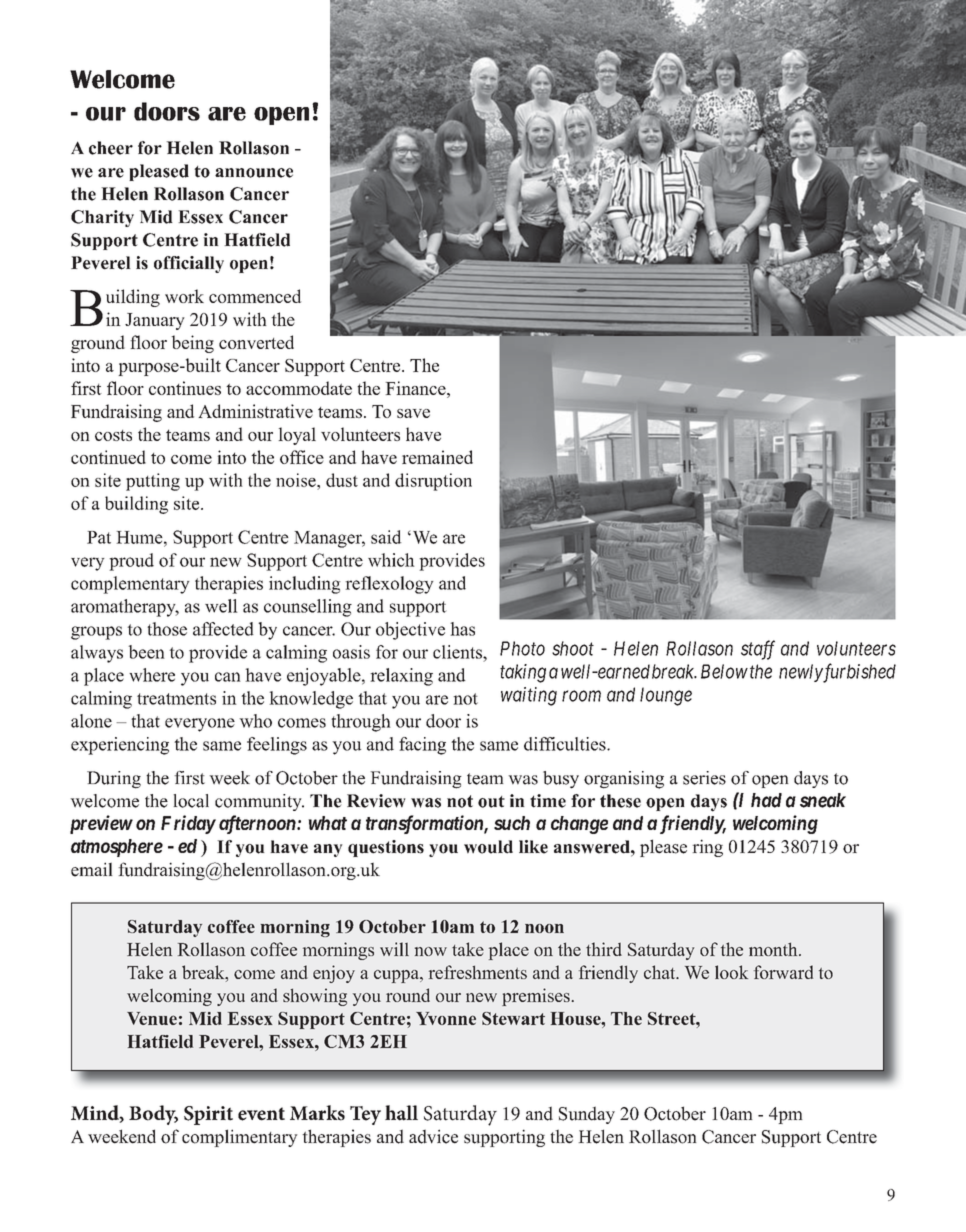 The height and width of the page is (1232, 966). I want to click on staff, so click(758, 650).
